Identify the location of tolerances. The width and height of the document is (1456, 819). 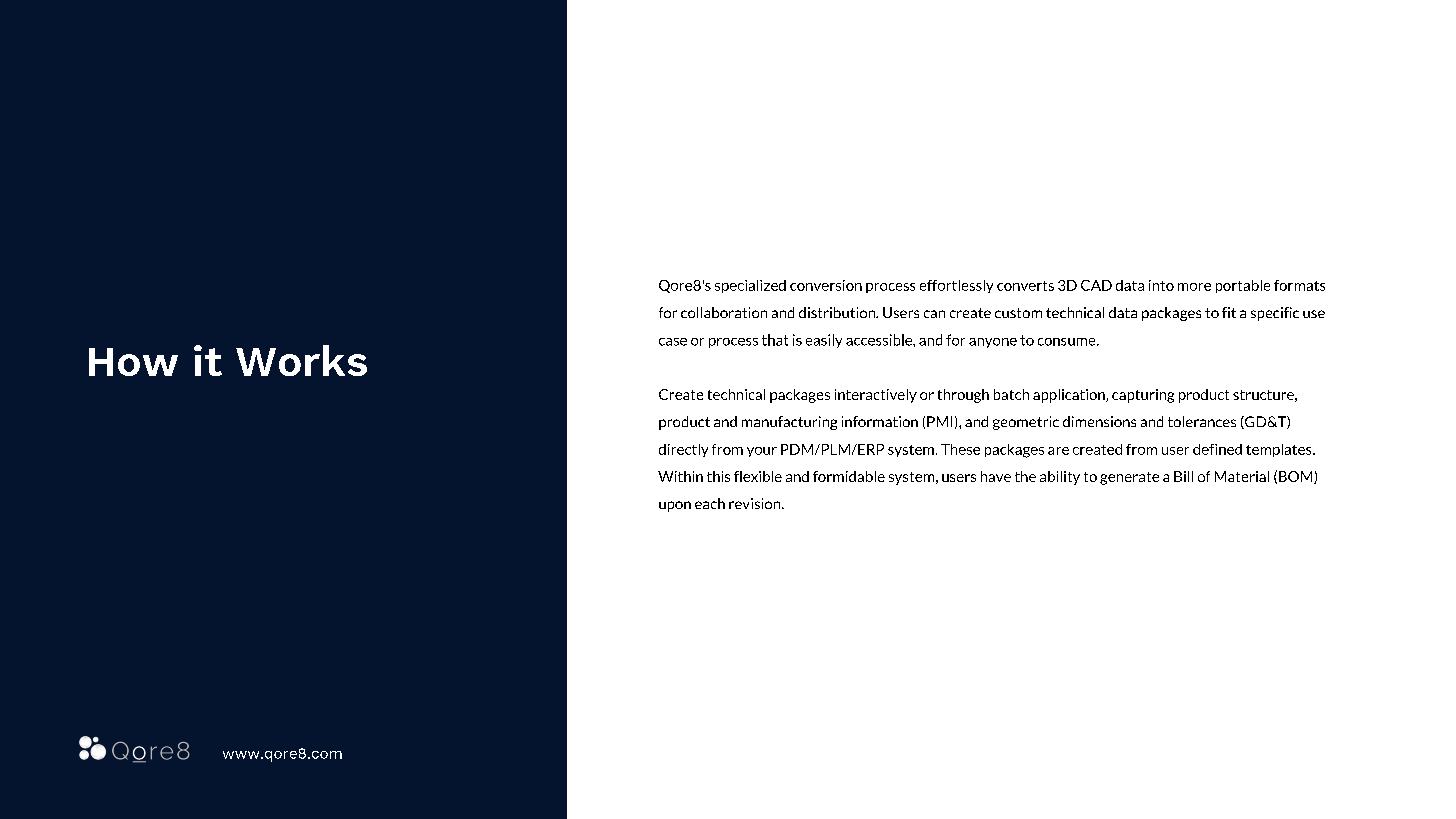
(1202, 421).
